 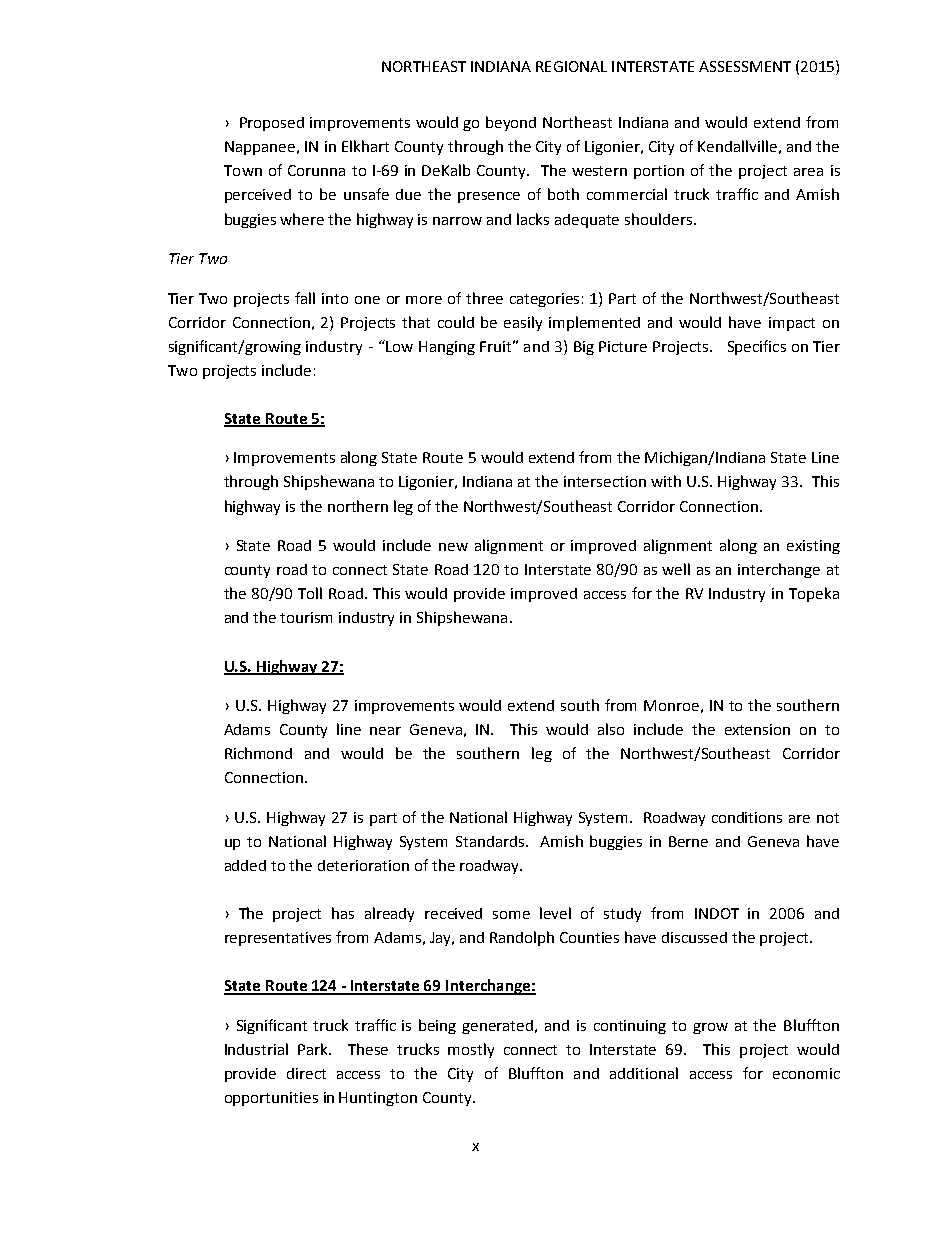 I want to click on direct, so click(x=306, y=1073).
